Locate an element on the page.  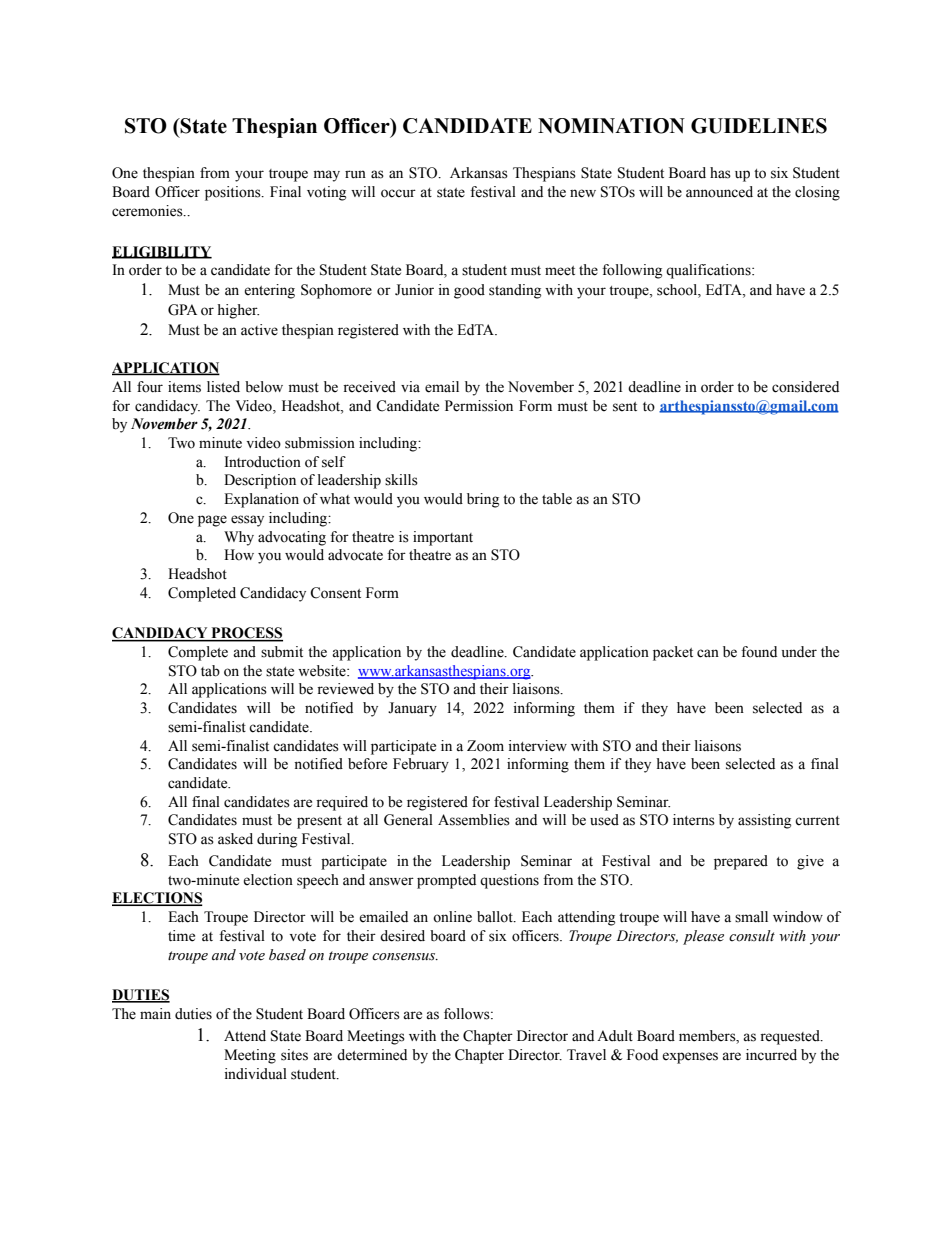
listed is located at coordinates (223, 387).
